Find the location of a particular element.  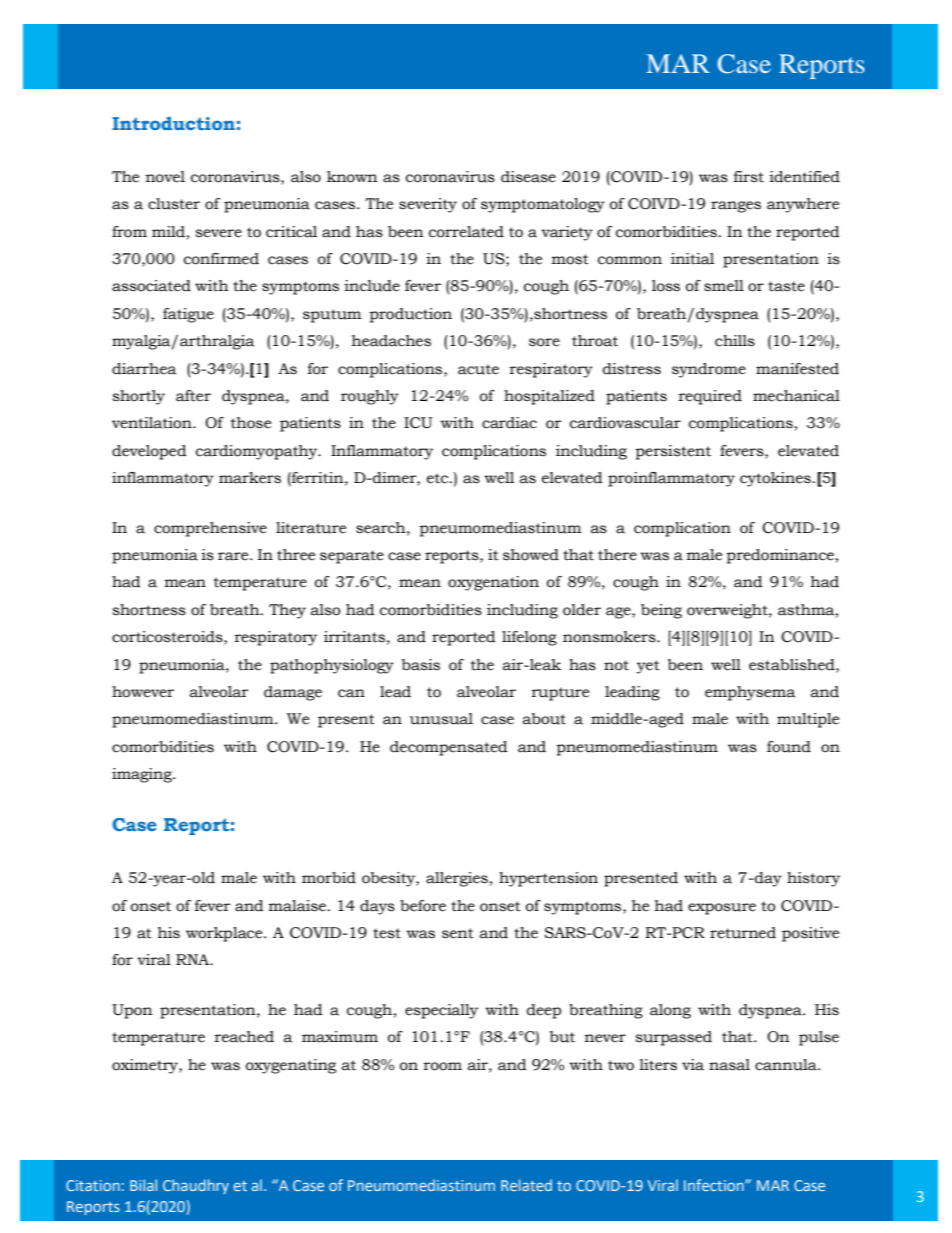

Bilal is located at coordinates (143, 1185).
